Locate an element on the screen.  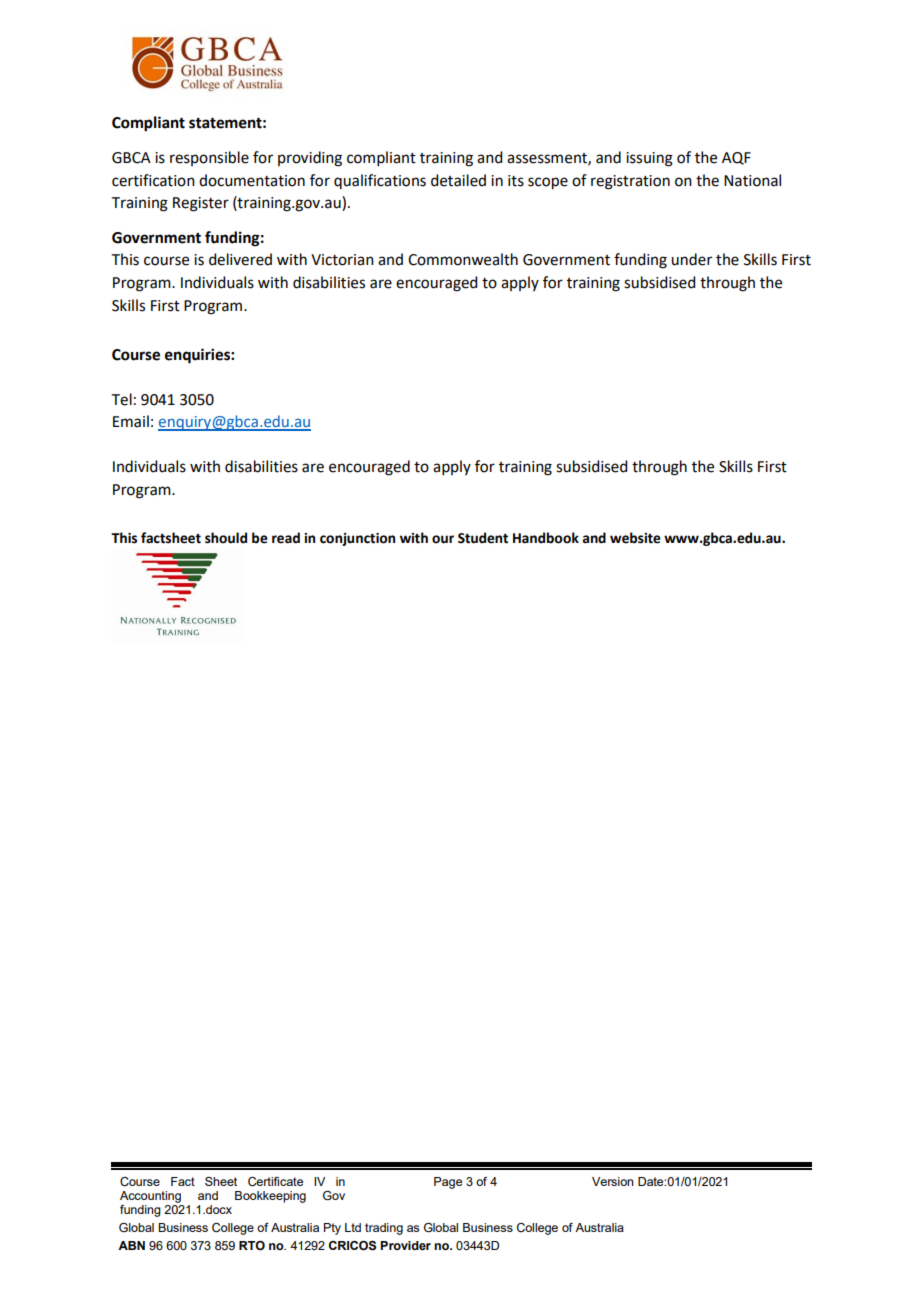
Page is located at coordinates (448, 1183).
